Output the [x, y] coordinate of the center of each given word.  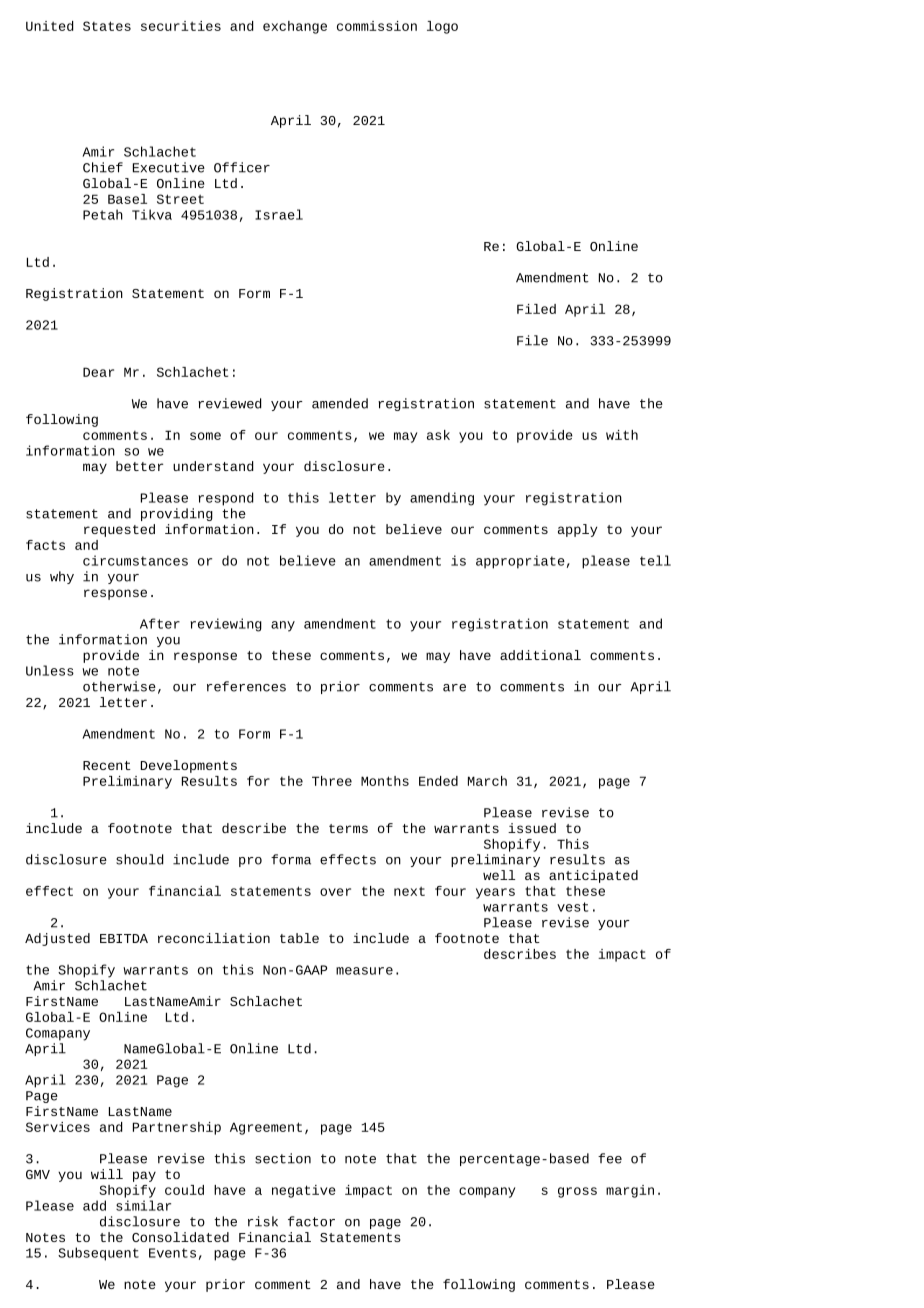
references [246, 686]
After [160, 623]
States [107, 26]
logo [442, 27]
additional [540, 655]
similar [143, 1205]
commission [377, 26]
